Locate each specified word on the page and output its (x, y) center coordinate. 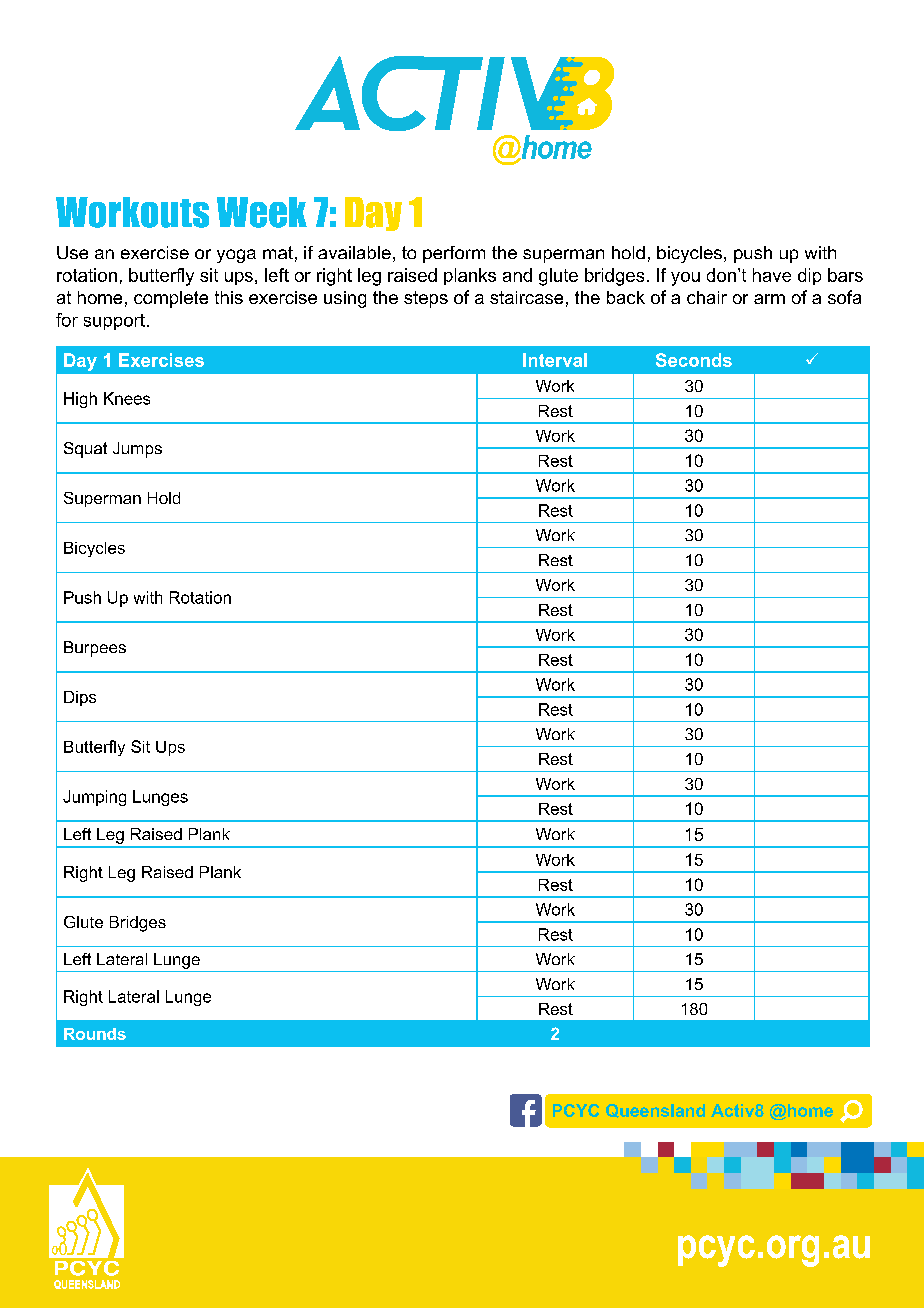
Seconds (694, 360)
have (772, 275)
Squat (85, 450)
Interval (555, 360)
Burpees (95, 649)
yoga (236, 256)
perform (454, 254)
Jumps (137, 450)
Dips (80, 698)
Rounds (95, 1034)
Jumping (94, 798)
